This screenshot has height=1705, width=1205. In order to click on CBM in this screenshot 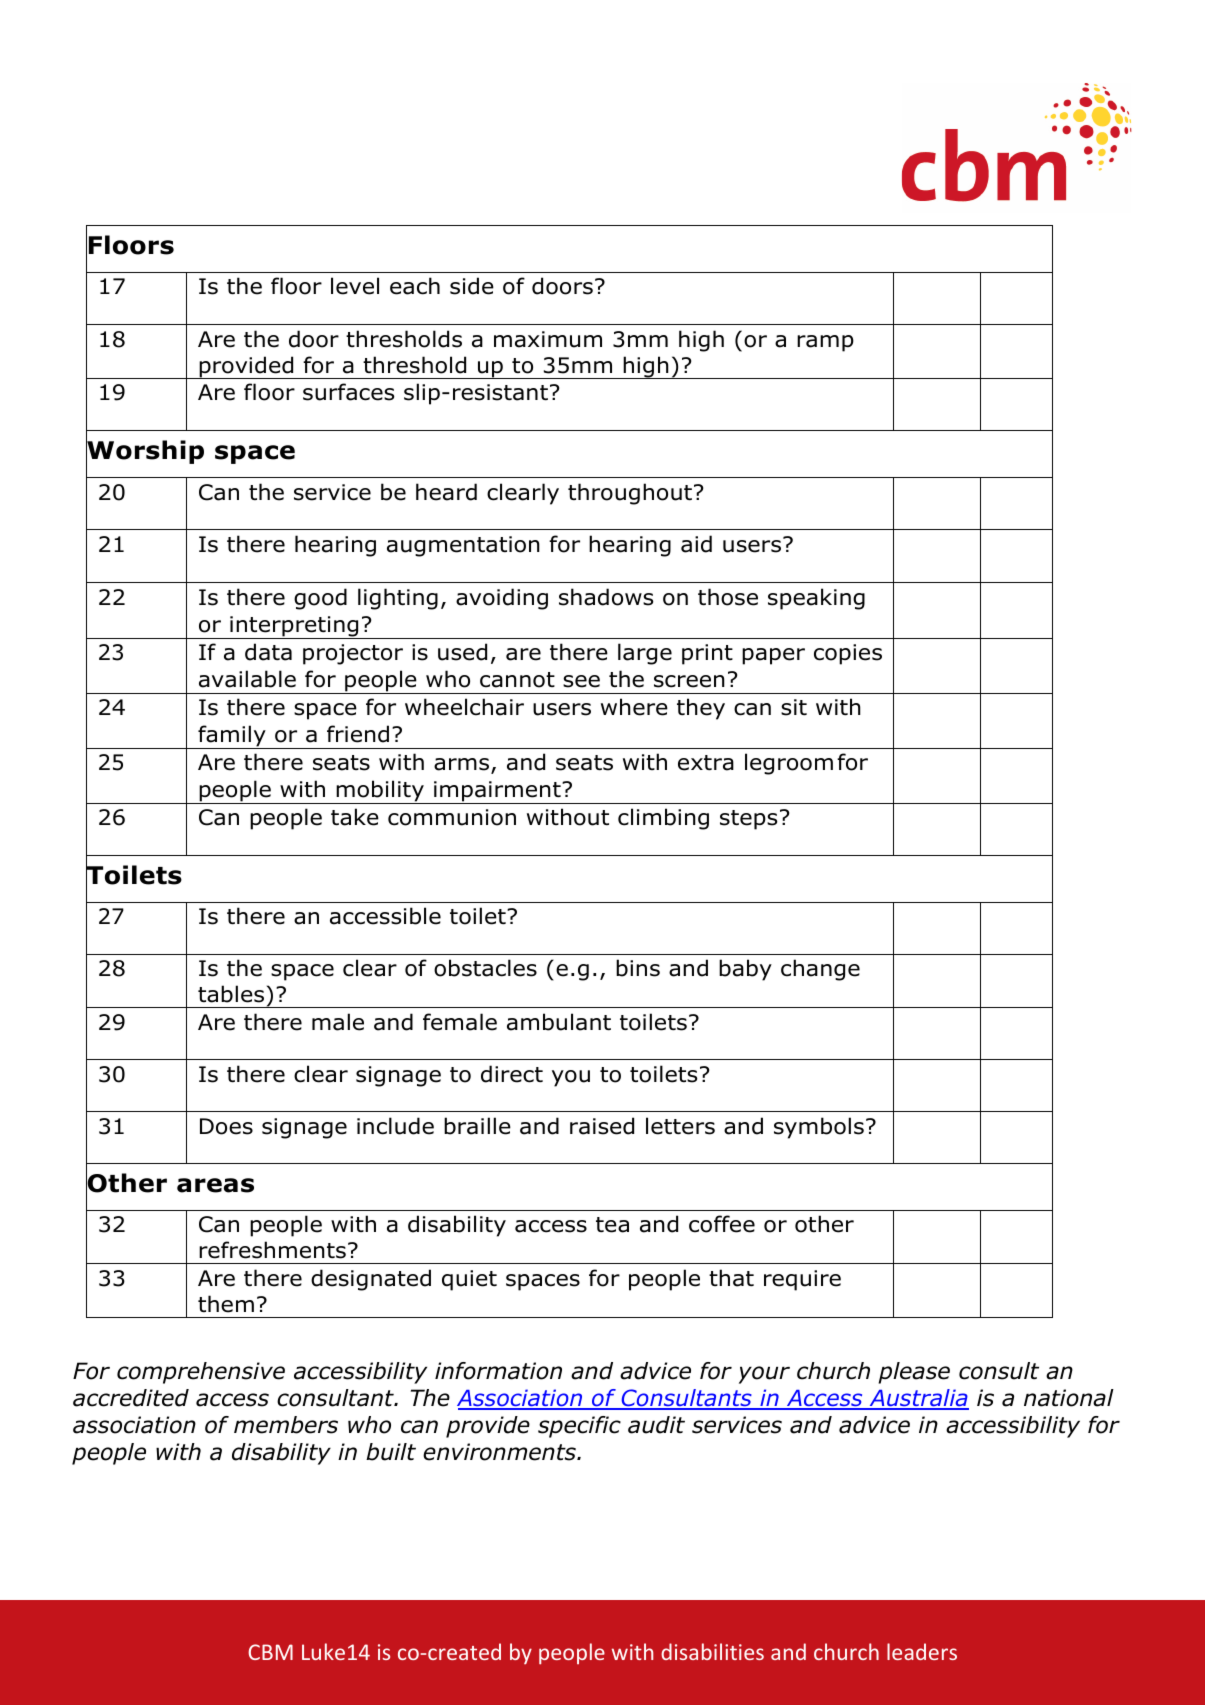, I will do `click(270, 1652)`.
